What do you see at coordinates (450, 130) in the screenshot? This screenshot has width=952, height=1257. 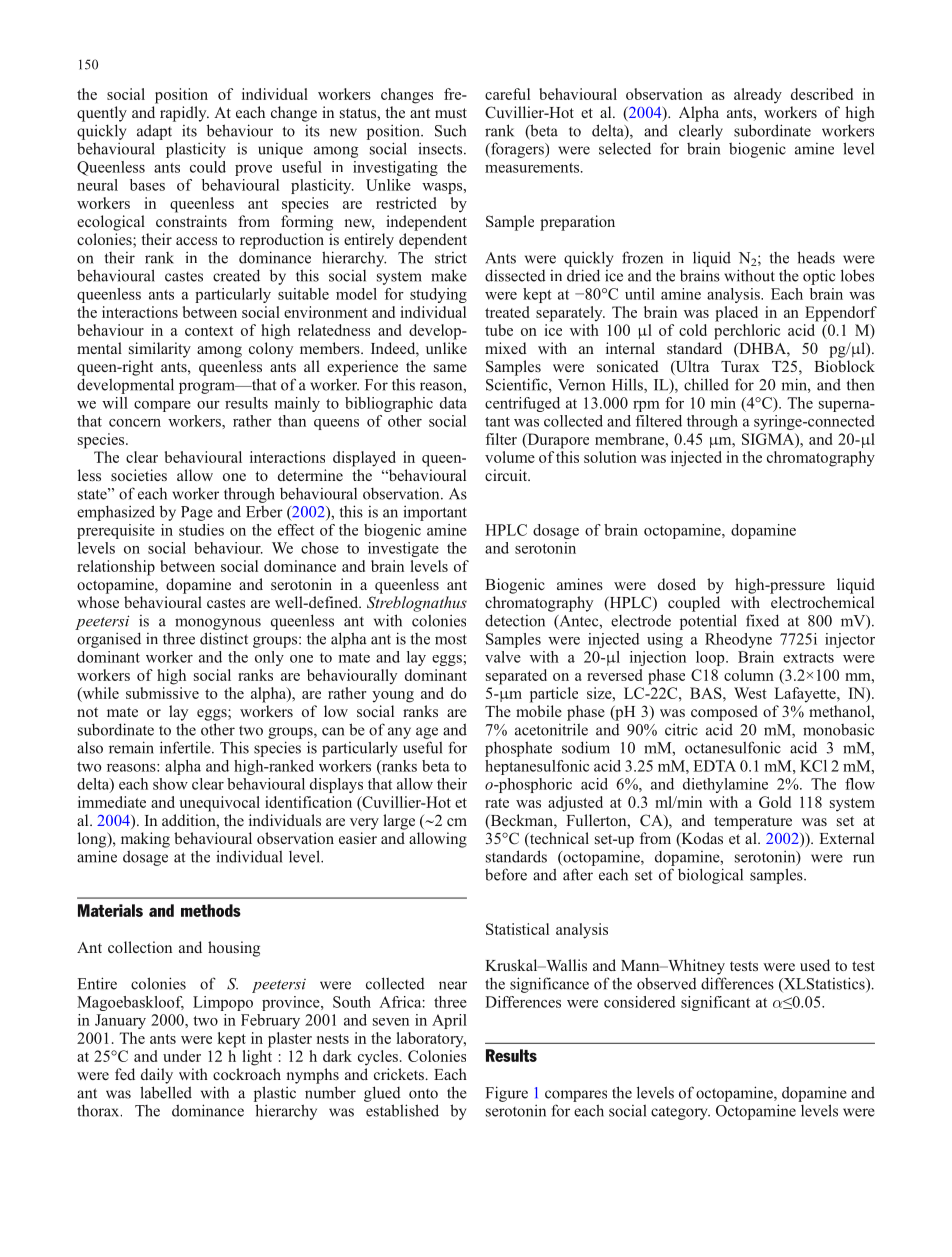 I see `Such` at bounding box center [450, 130].
